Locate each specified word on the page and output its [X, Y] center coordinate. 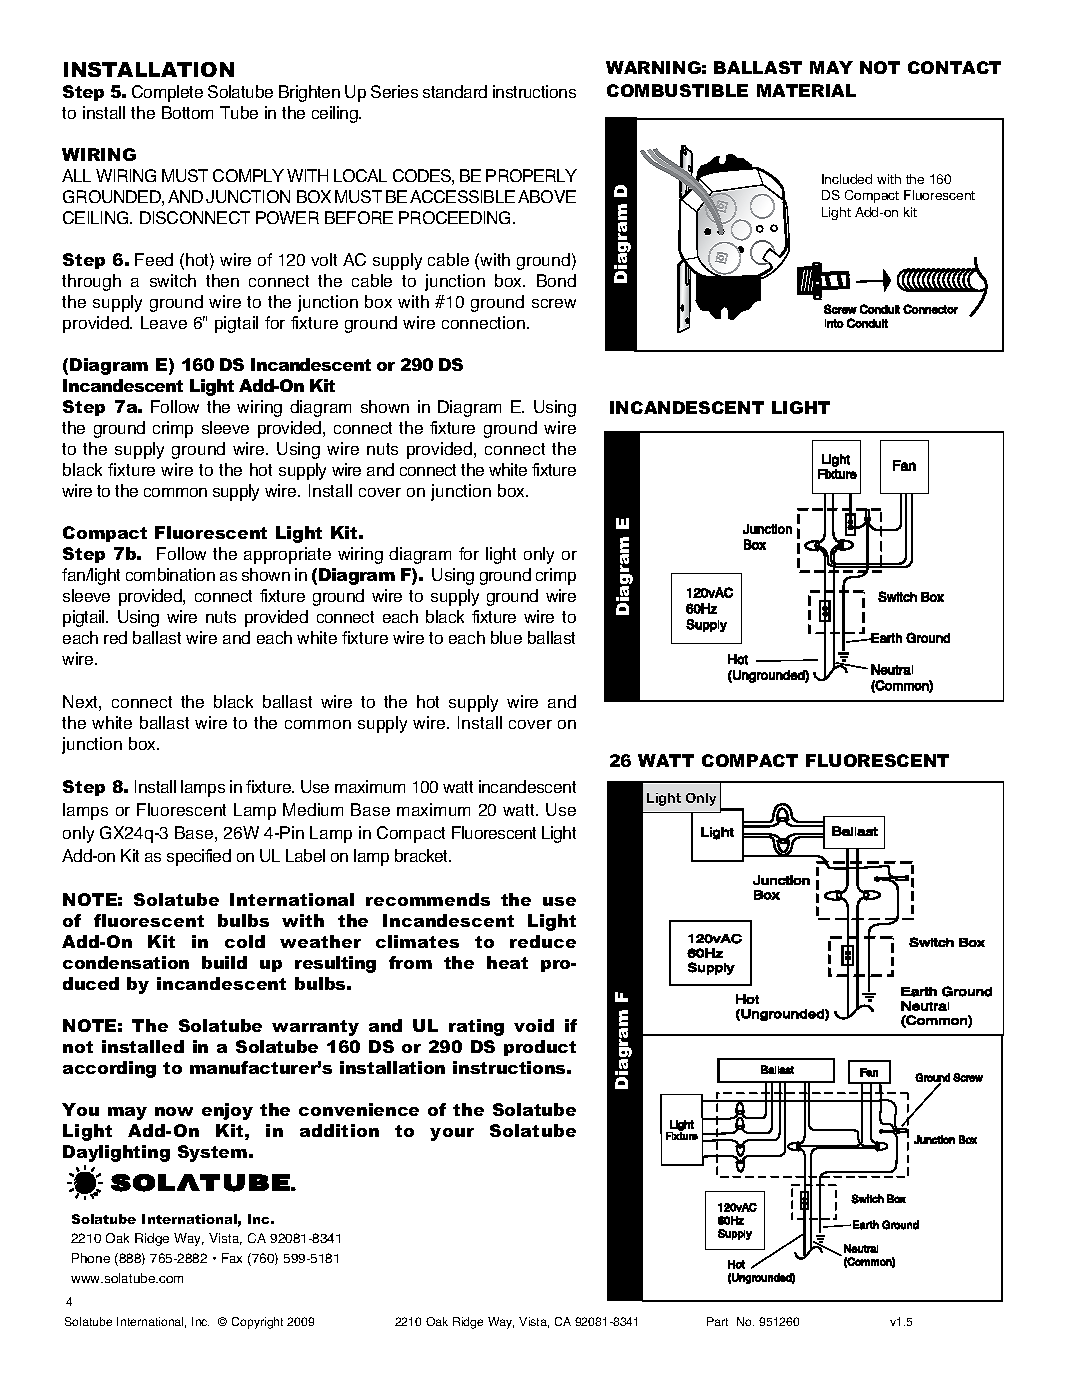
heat [507, 962]
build [224, 962]
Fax [232, 1258]
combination [170, 574]
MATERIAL [806, 90]
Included [847, 179]
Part [717, 1321]
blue [506, 637]
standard [455, 91]
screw [554, 303]
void [534, 1025]
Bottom [187, 112]
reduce [543, 941]
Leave [164, 322]
